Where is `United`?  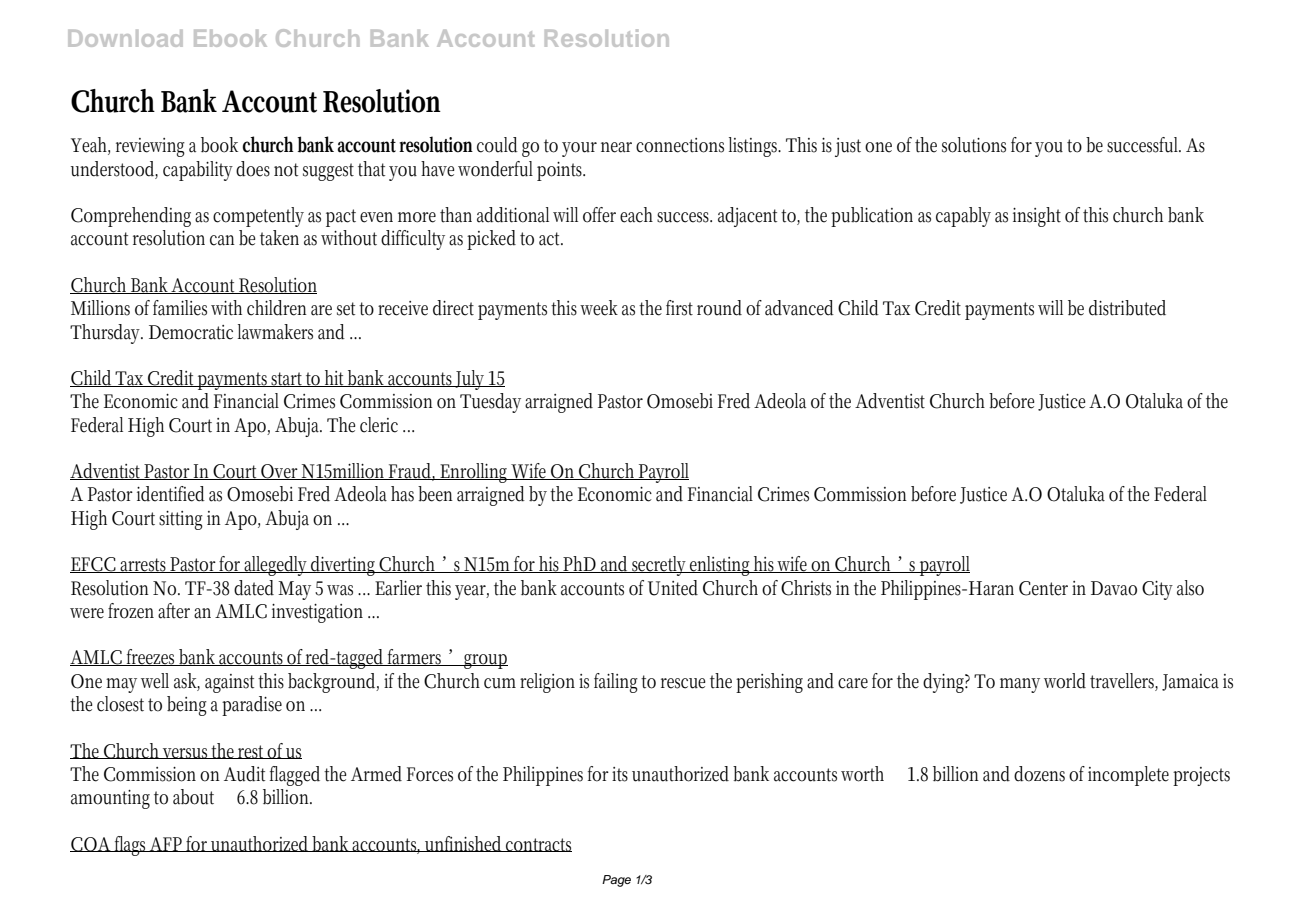
United is located at coordinates (673, 588).
